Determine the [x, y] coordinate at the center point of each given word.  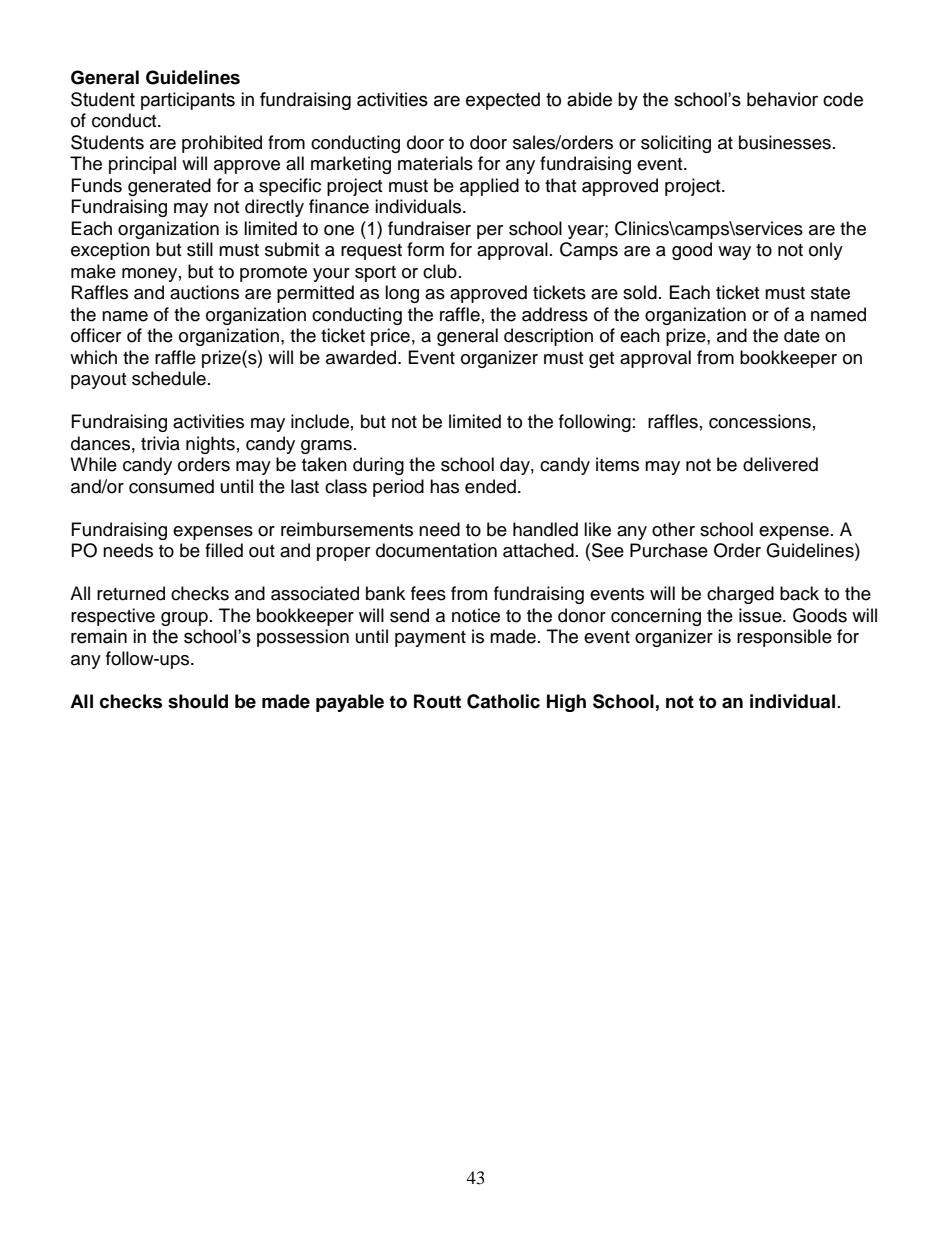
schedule [169, 378]
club [440, 271]
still [200, 249]
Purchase [669, 550]
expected [503, 101]
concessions [760, 421]
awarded [362, 357]
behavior [782, 99]
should [198, 701]
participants [188, 101]
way [734, 253]
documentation [436, 550]
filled [224, 550]
